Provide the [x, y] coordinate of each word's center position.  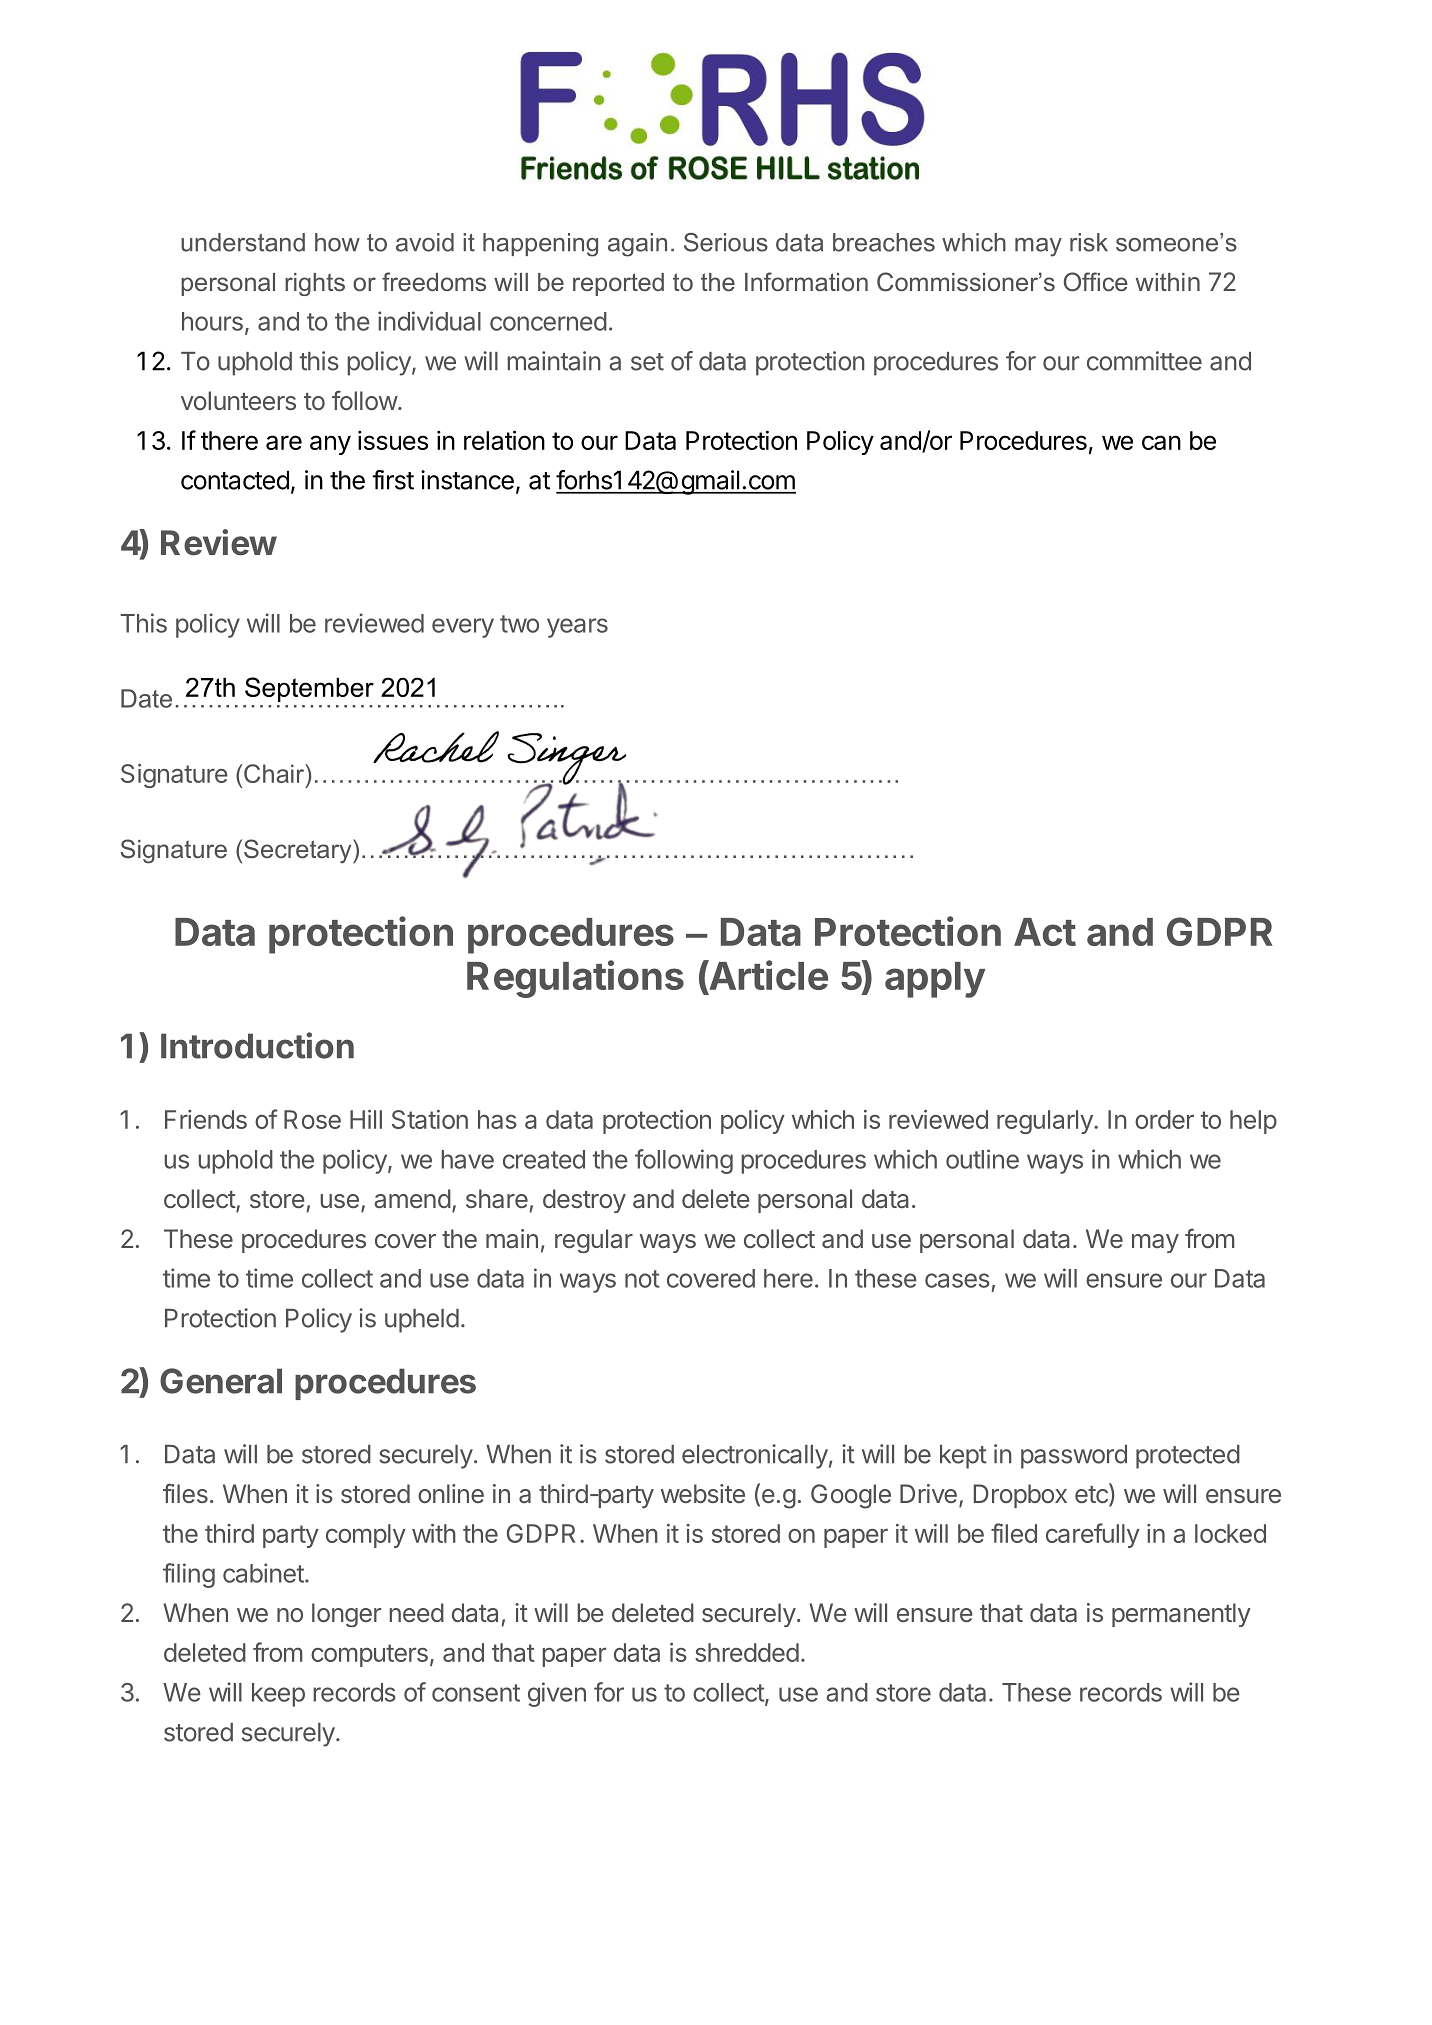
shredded [747, 1652]
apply [935, 980]
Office [1096, 282]
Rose [312, 1119]
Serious [726, 242]
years [577, 628]
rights [315, 284]
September [309, 689]
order [1164, 1119]
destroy [584, 1201]
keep [278, 1695]
